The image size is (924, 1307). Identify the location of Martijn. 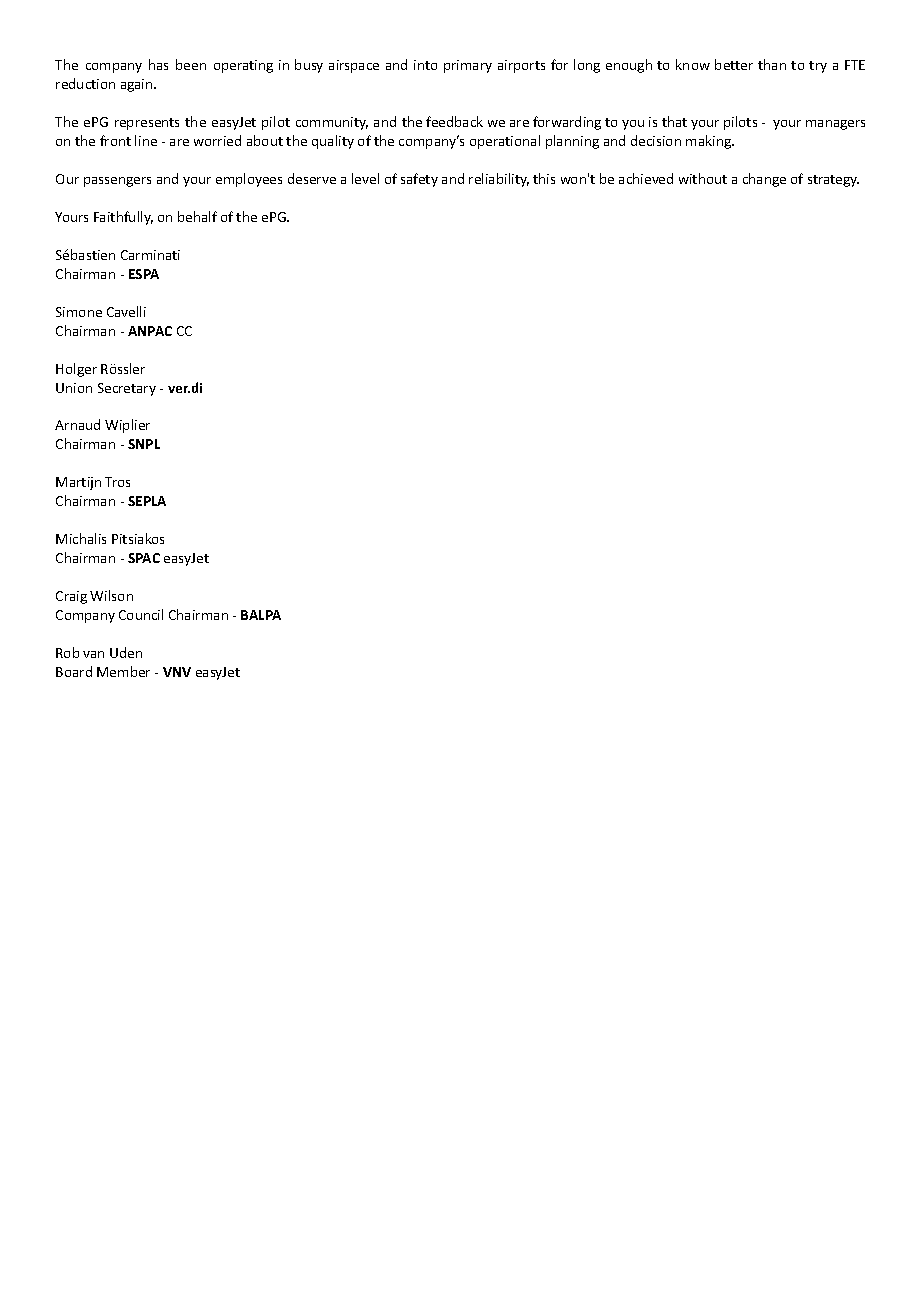
(78, 483).
